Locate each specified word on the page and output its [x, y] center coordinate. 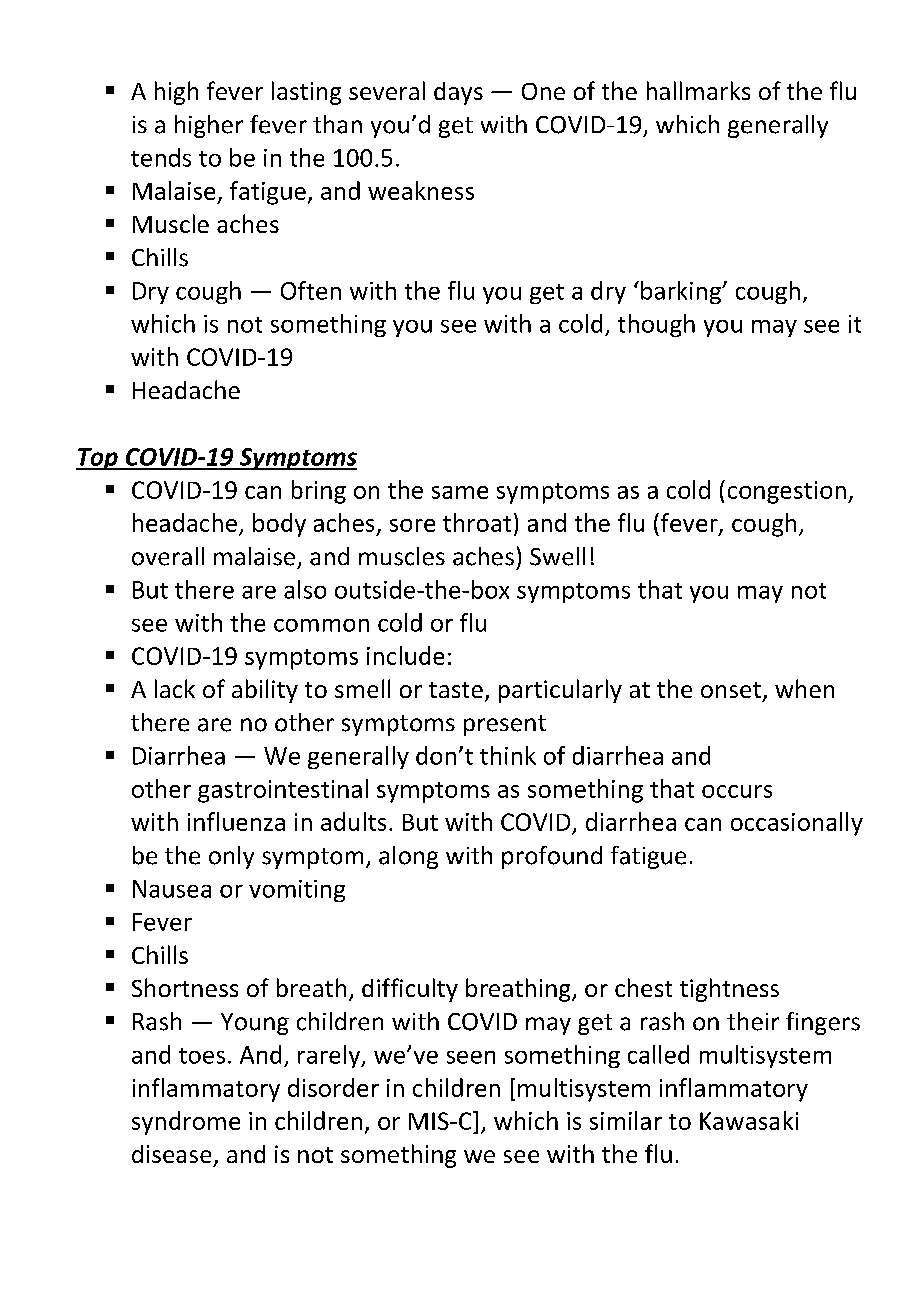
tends [161, 157]
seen [471, 1057]
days [458, 93]
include [405, 655]
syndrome [186, 1123]
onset [731, 690]
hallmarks [698, 90]
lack [175, 688]
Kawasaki [749, 1120]
